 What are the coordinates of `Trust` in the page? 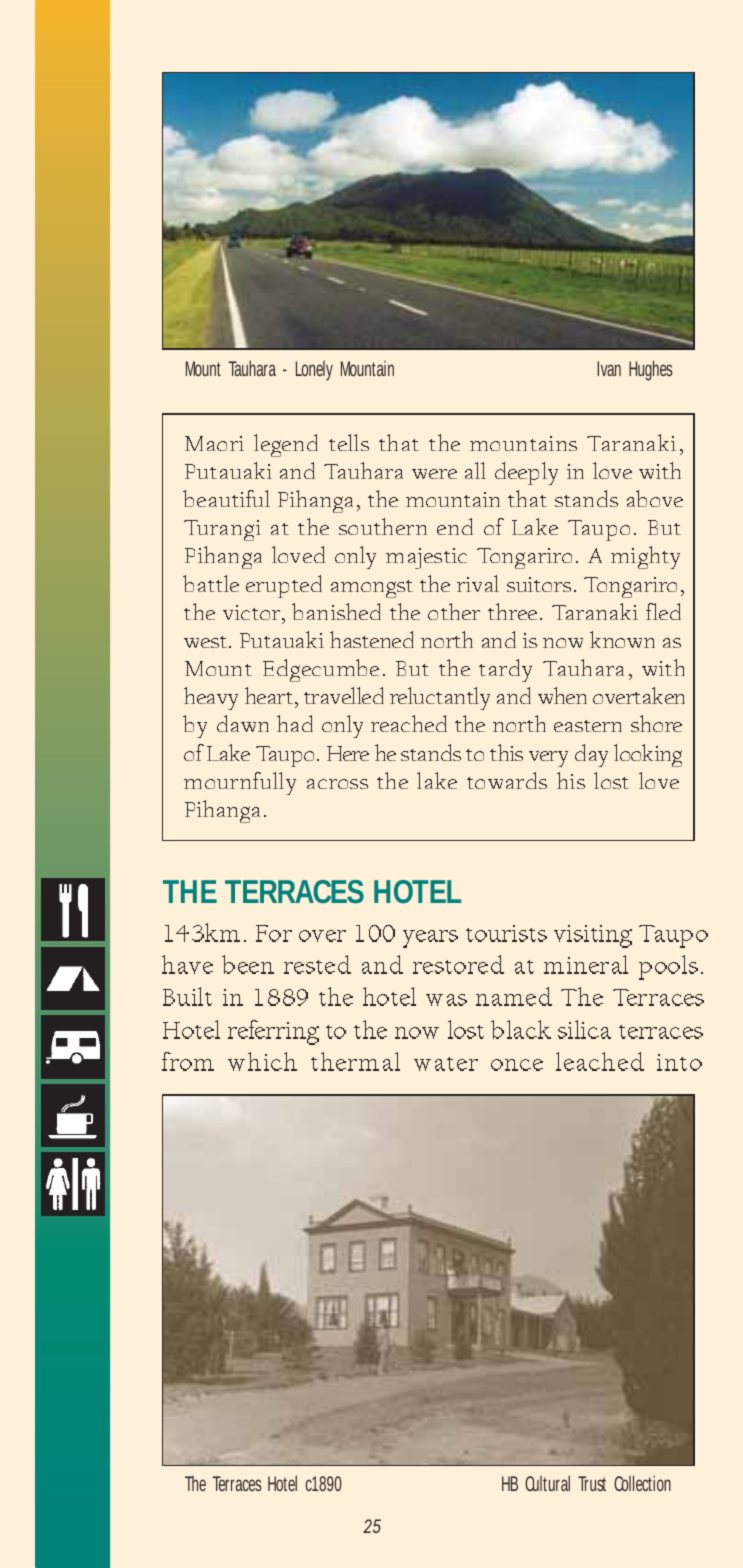 It's located at (592, 1483).
